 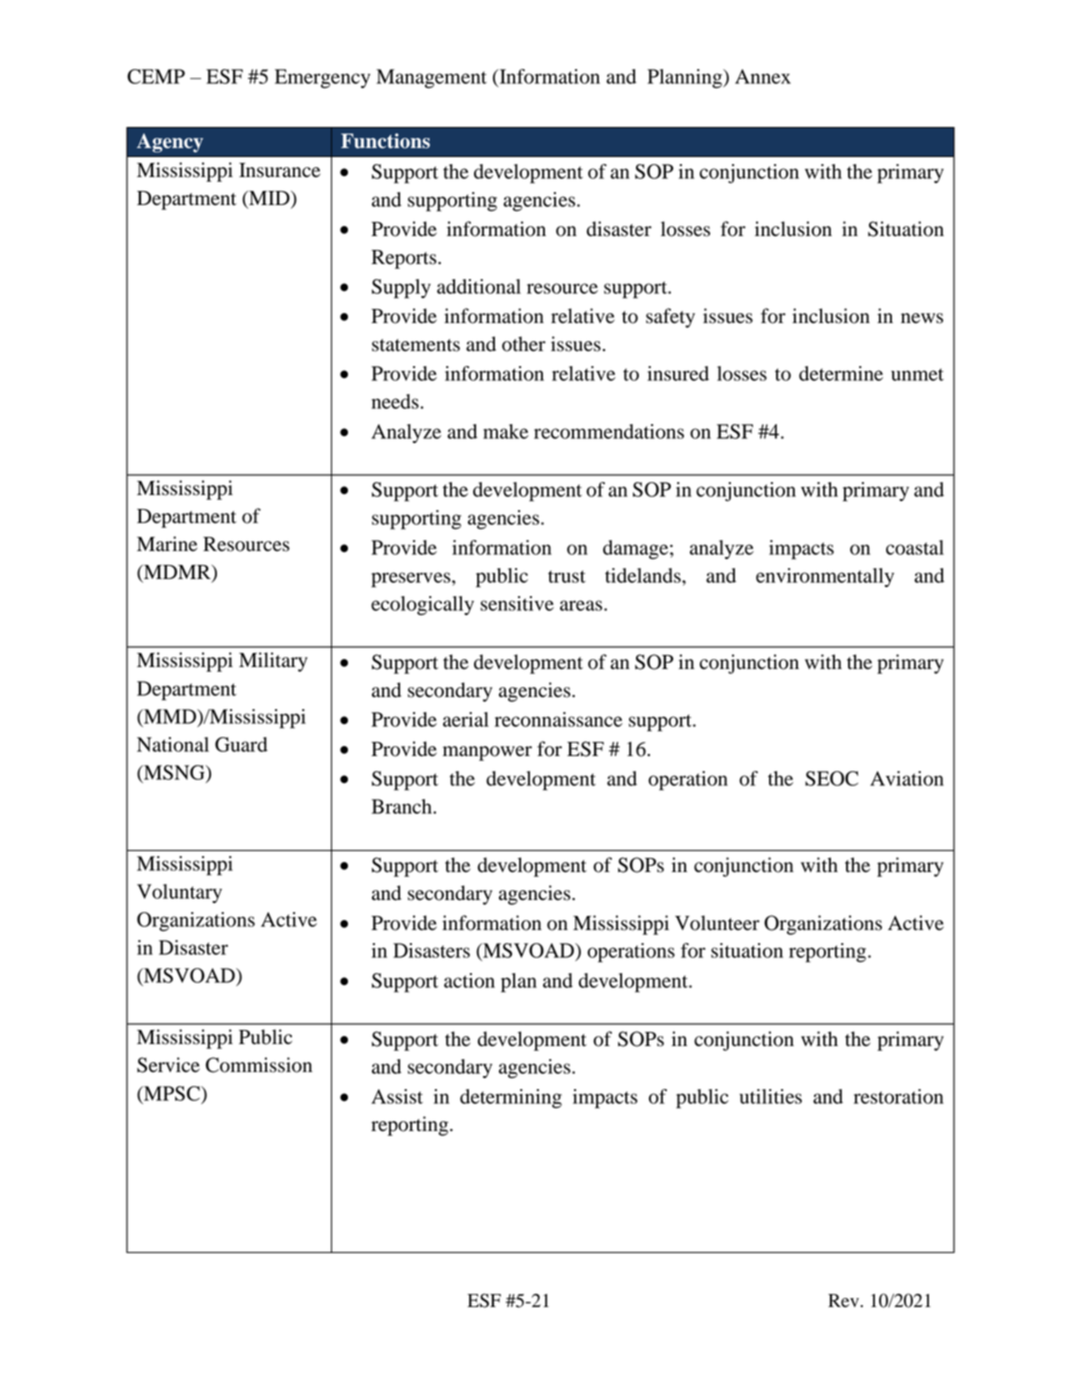 I want to click on Management, so click(x=431, y=78).
